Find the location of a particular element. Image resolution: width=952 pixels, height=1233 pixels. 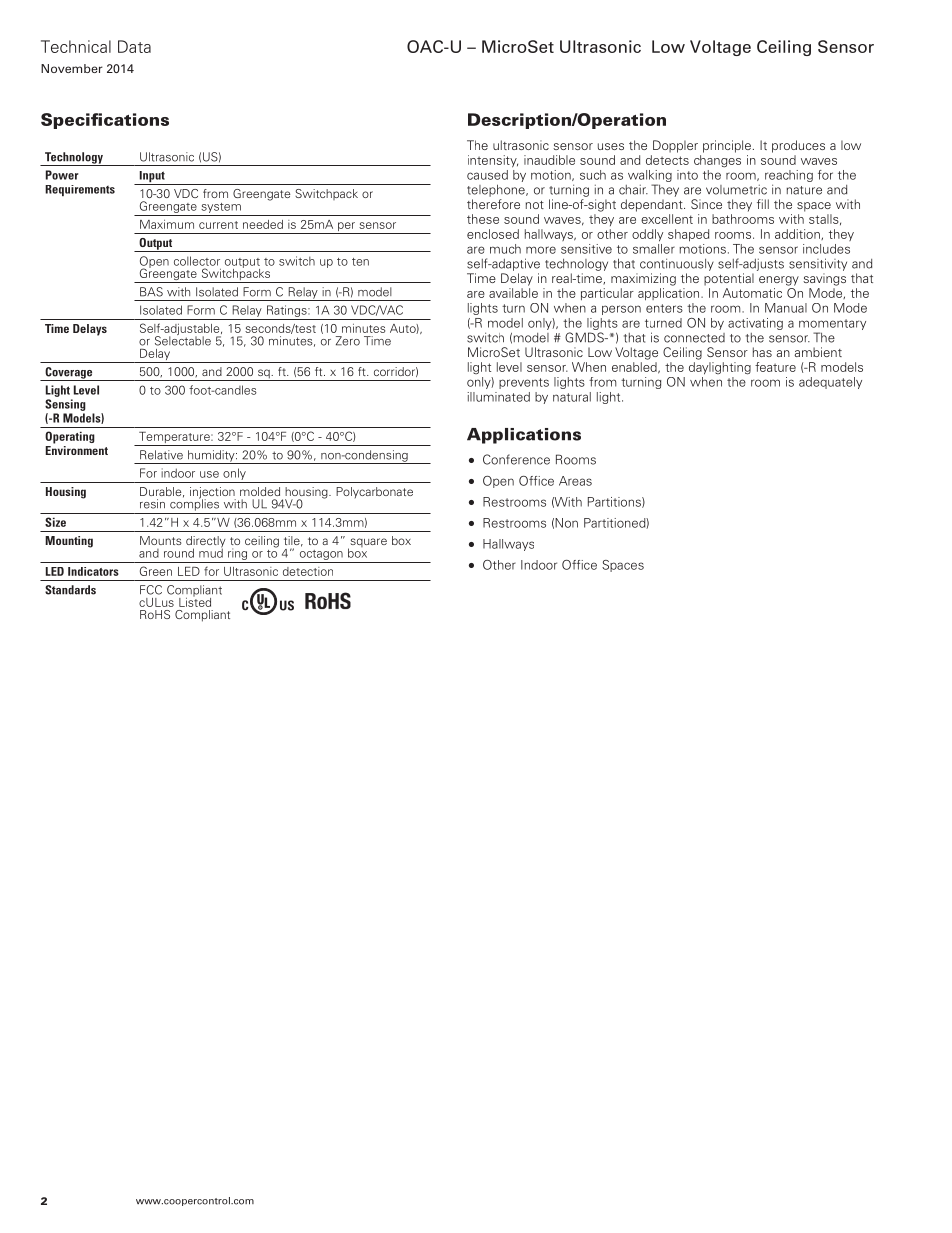

available is located at coordinates (513, 293).
